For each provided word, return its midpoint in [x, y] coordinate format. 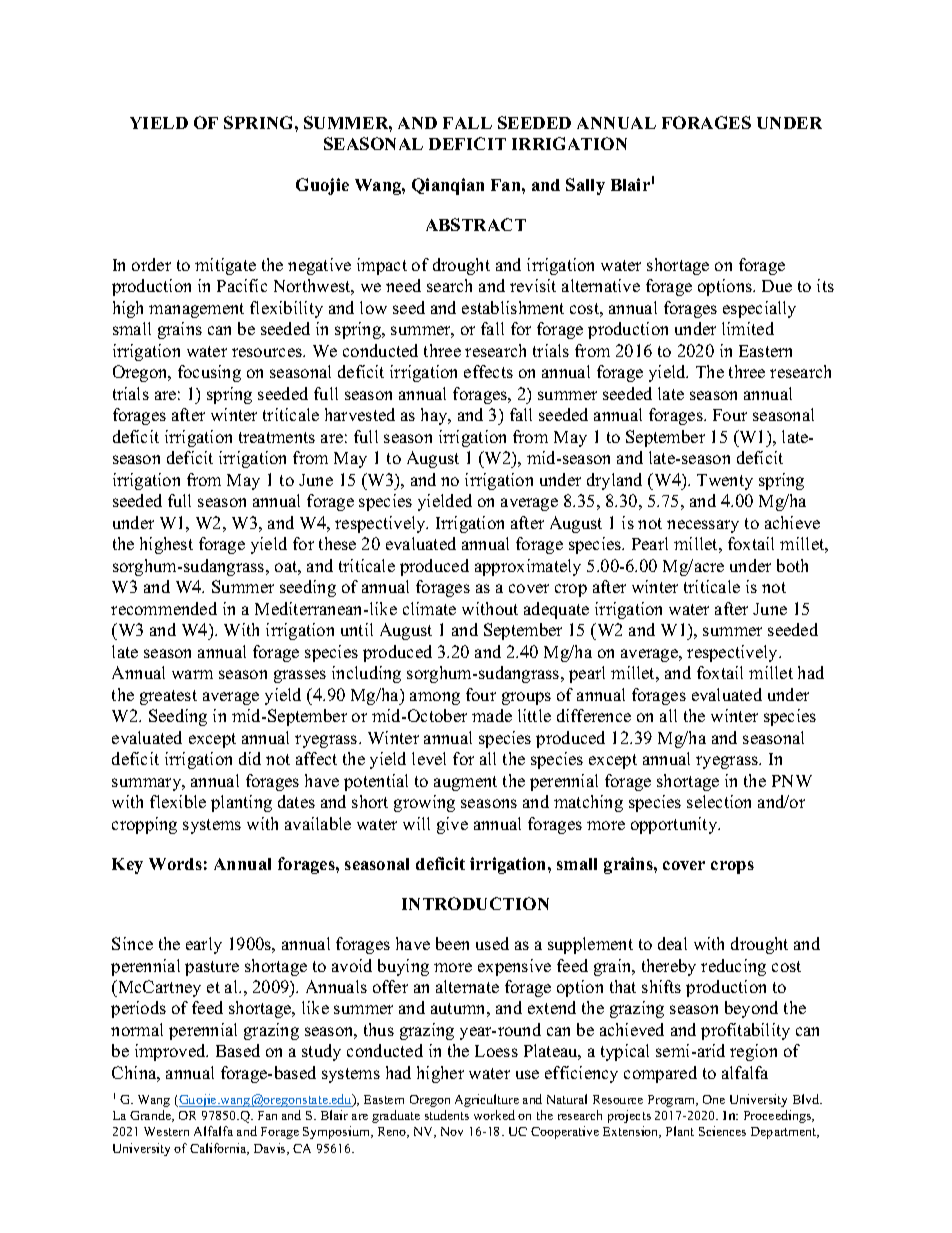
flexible [178, 801]
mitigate [225, 266]
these [337, 543]
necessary [703, 526]
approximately [528, 567]
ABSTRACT [476, 224]
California [219, 1149]
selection [719, 801]
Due [777, 286]
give [452, 825]
